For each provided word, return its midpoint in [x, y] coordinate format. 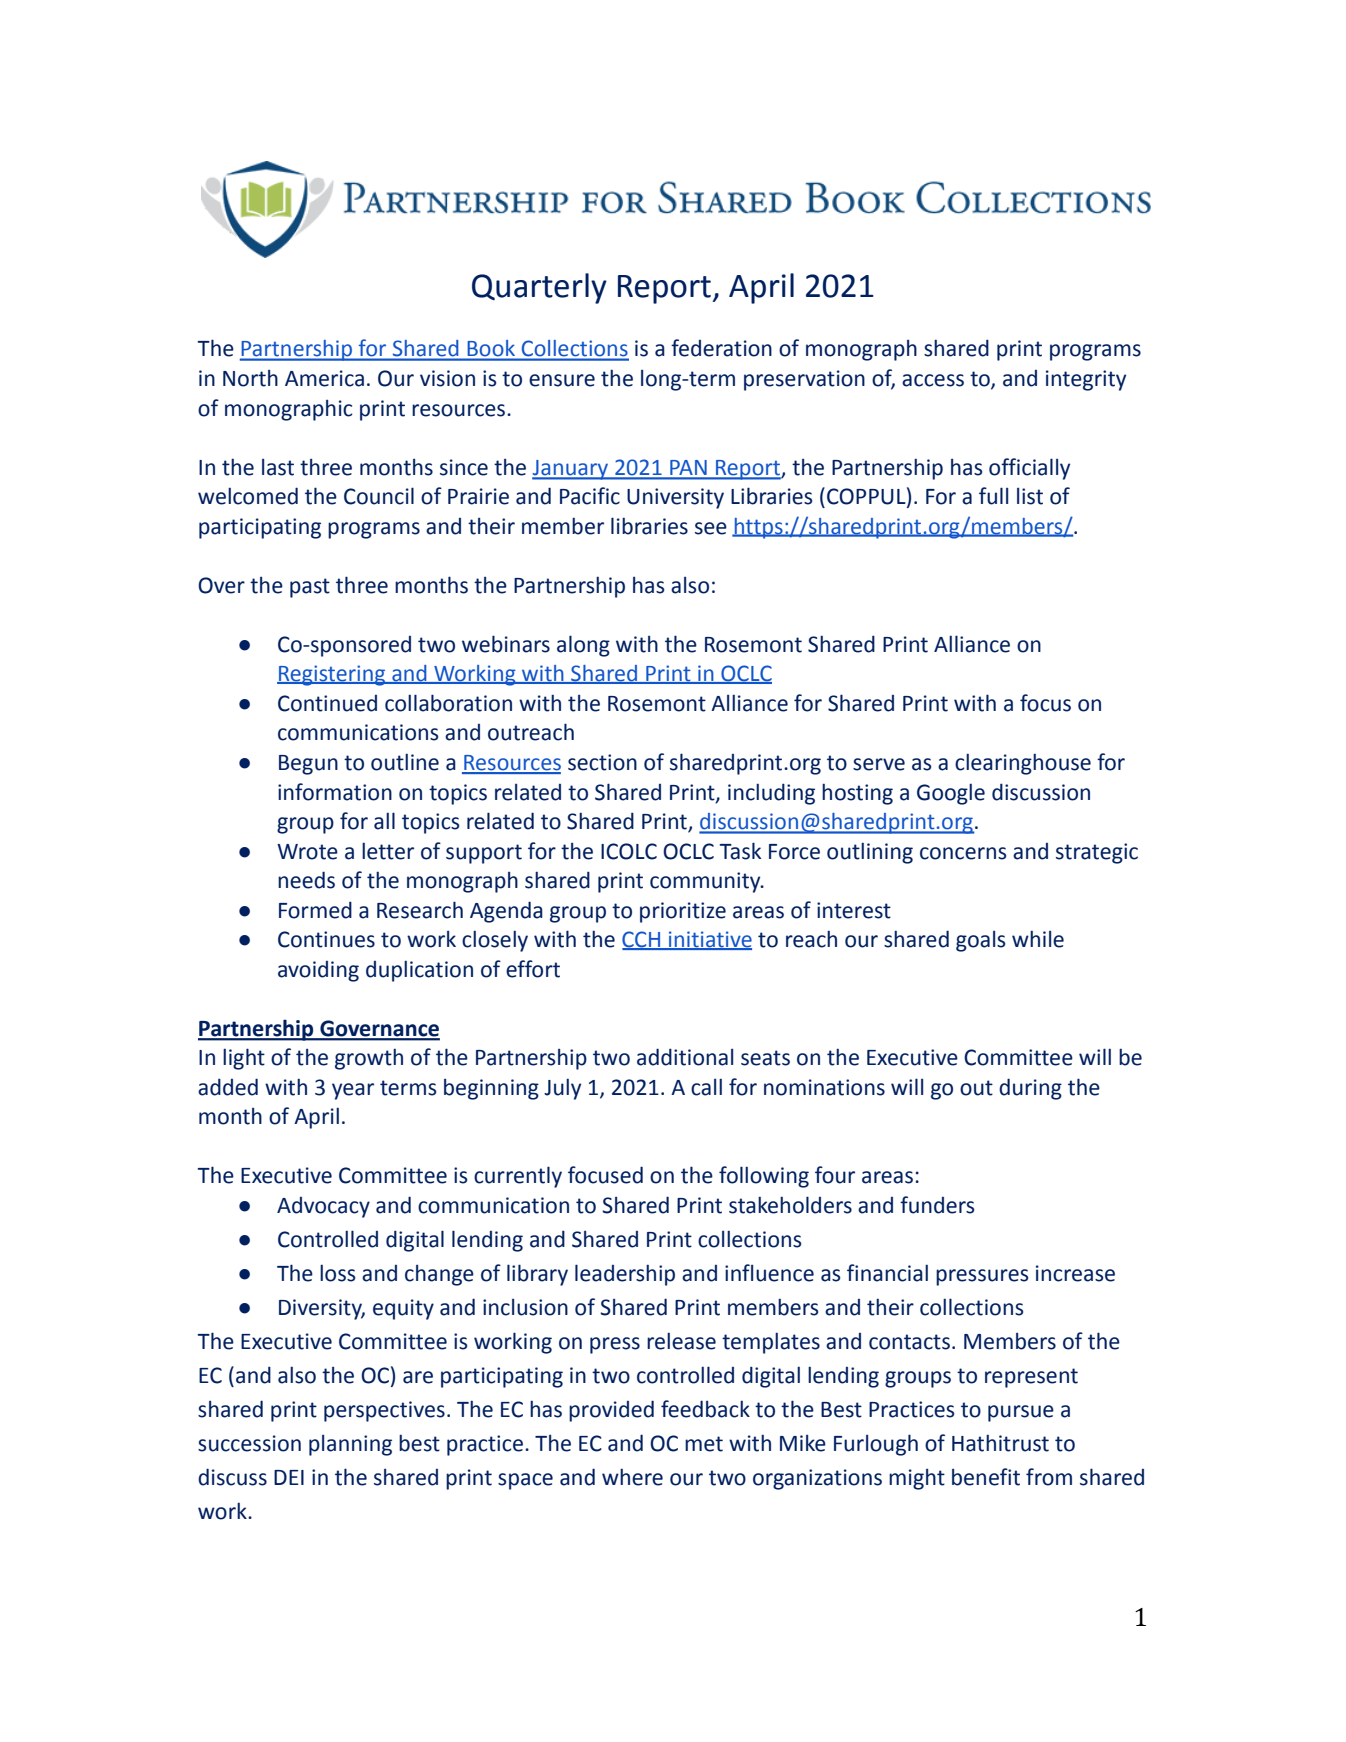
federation [721, 348]
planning [350, 1445]
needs [306, 880]
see [711, 528]
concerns [963, 853]
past [310, 588]
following [764, 1177]
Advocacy [323, 1207]
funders [937, 1205]
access [933, 380]
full [993, 496]
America [324, 378]
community [706, 882]
